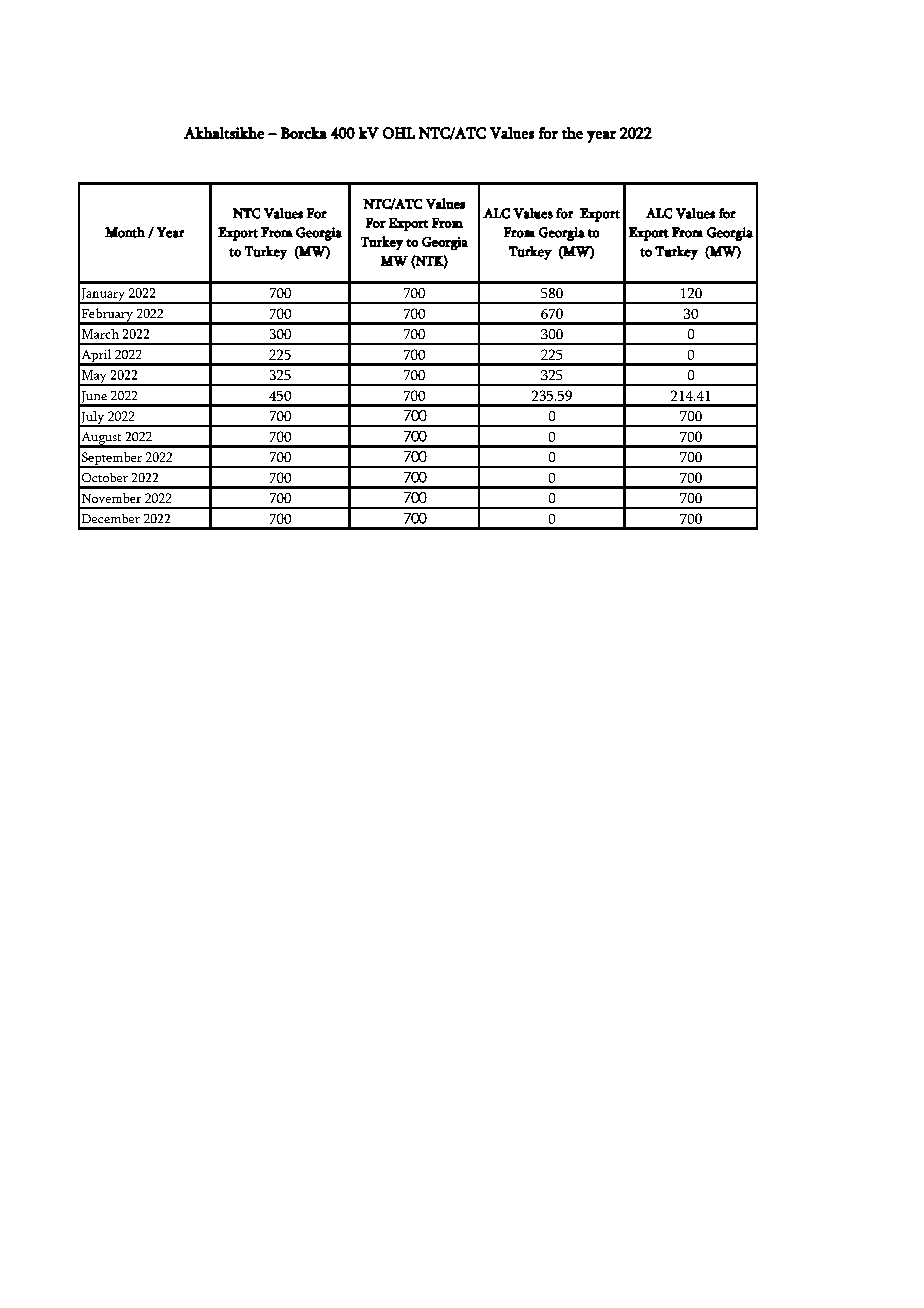 Image resolution: width=924 pixels, height=1308 pixels. What do you see at coordinates (107, 316) in the page?
I see `February` at bounding box center [107, 316].
